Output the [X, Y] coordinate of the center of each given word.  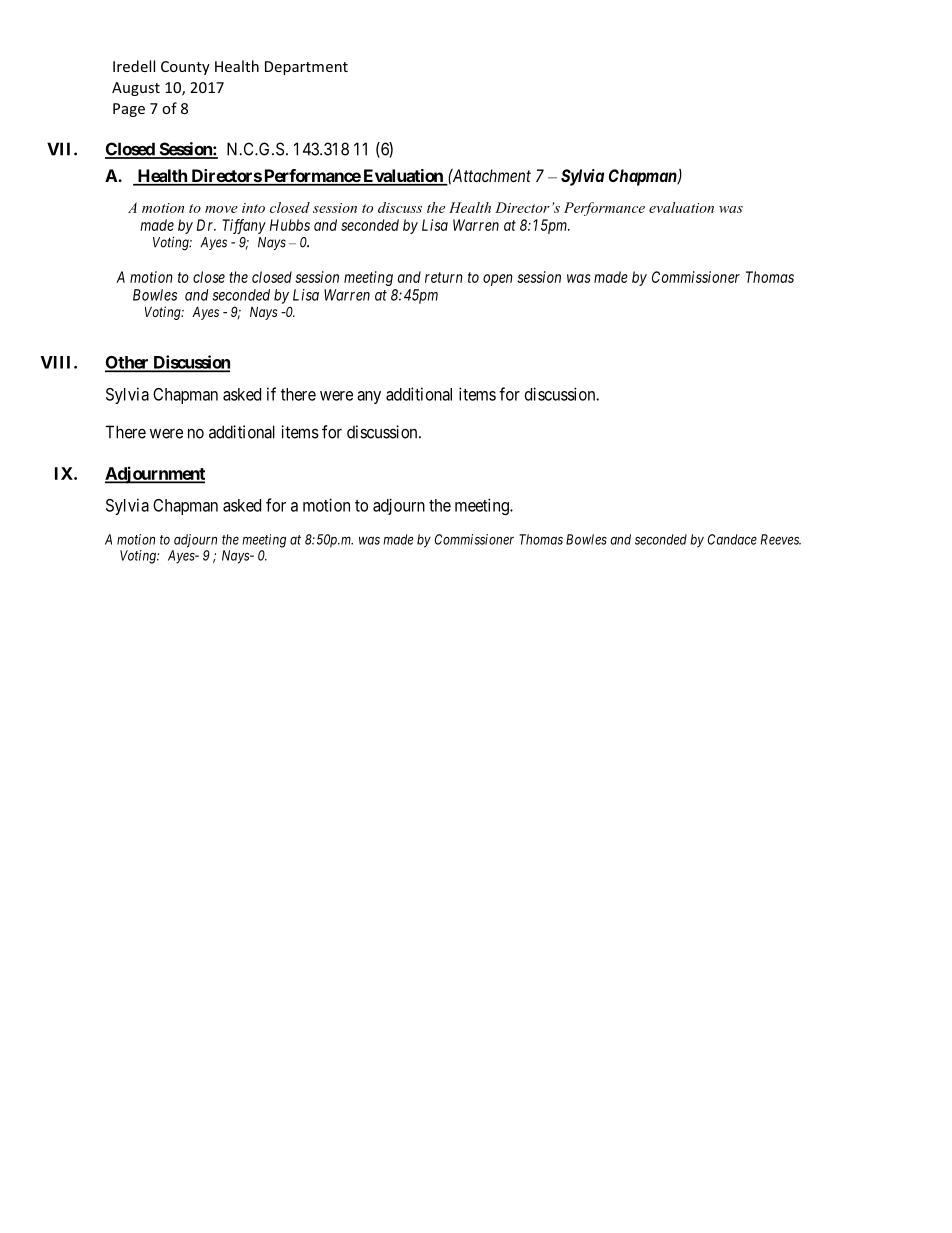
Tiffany [244, 226]
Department [306, 68]
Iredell [134, 66]
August [136, 89]
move [221, 209]
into [253, 208]
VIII [58, 362]
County [185, 68]
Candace [732, 539]
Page [129, 110]
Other [128, 363]
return [444, 277]
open [498, 280]
